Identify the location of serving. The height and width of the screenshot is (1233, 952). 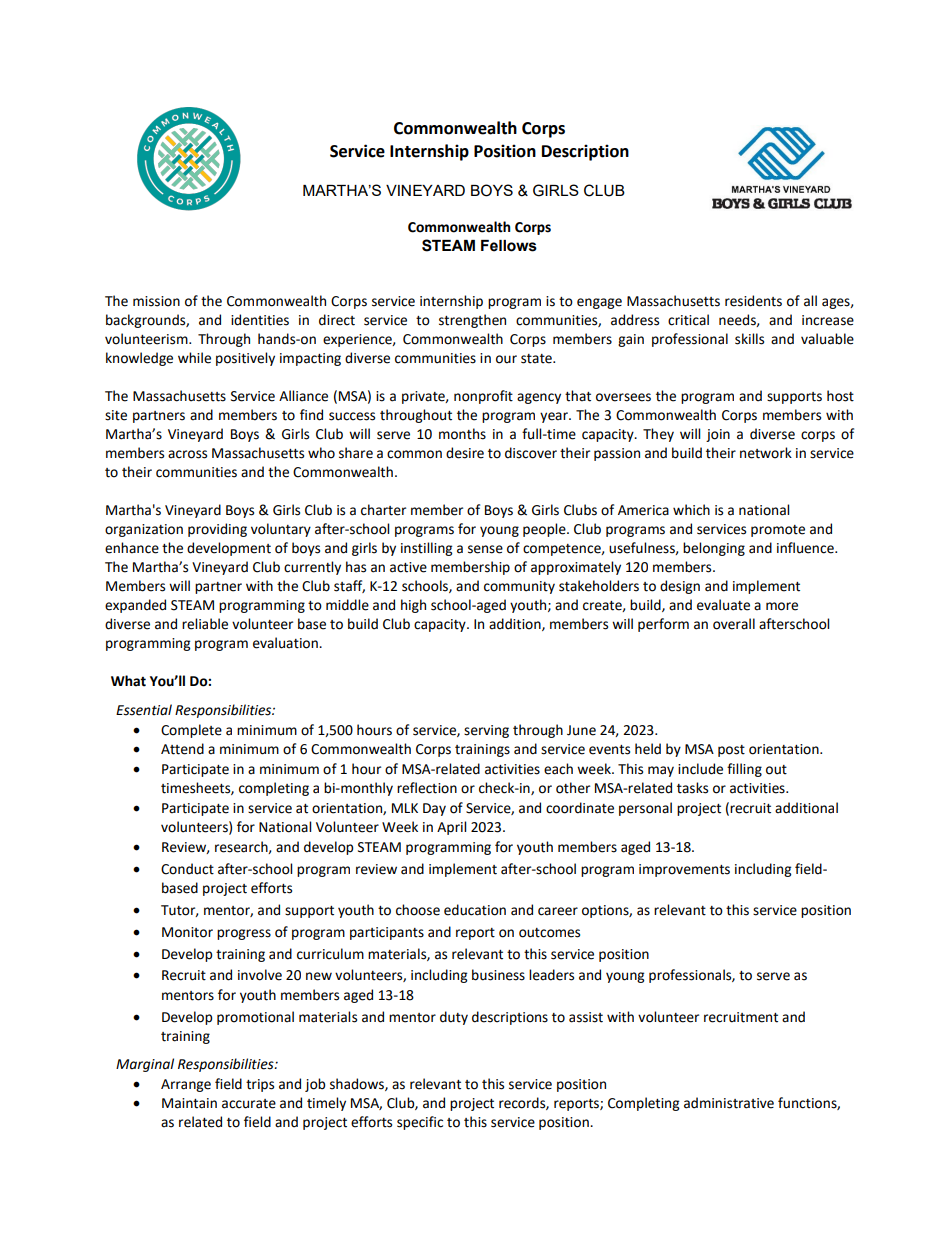
(486, 731).
